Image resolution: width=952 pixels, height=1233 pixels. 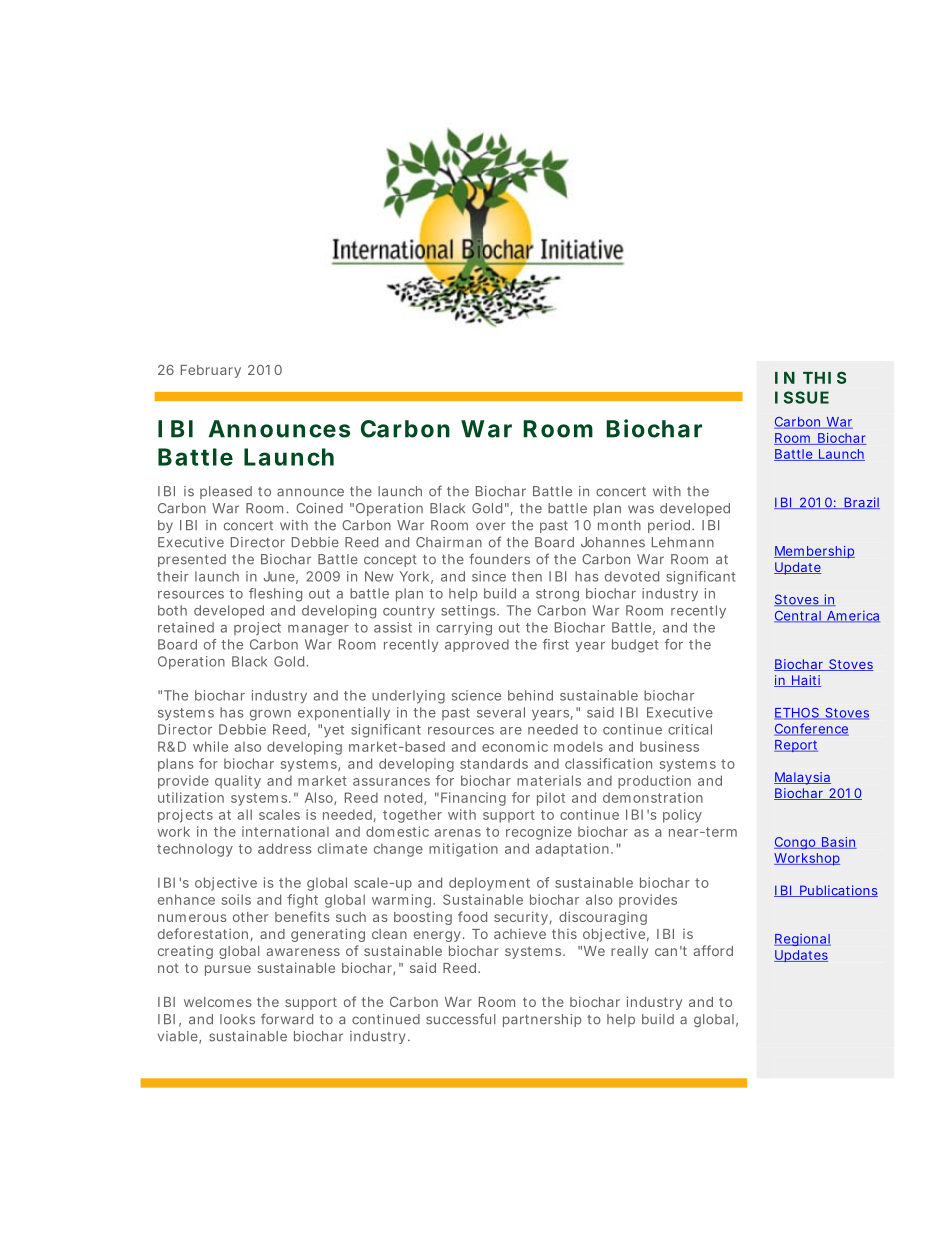 I want to click on ISSUE, so click(x=802, y=397).
